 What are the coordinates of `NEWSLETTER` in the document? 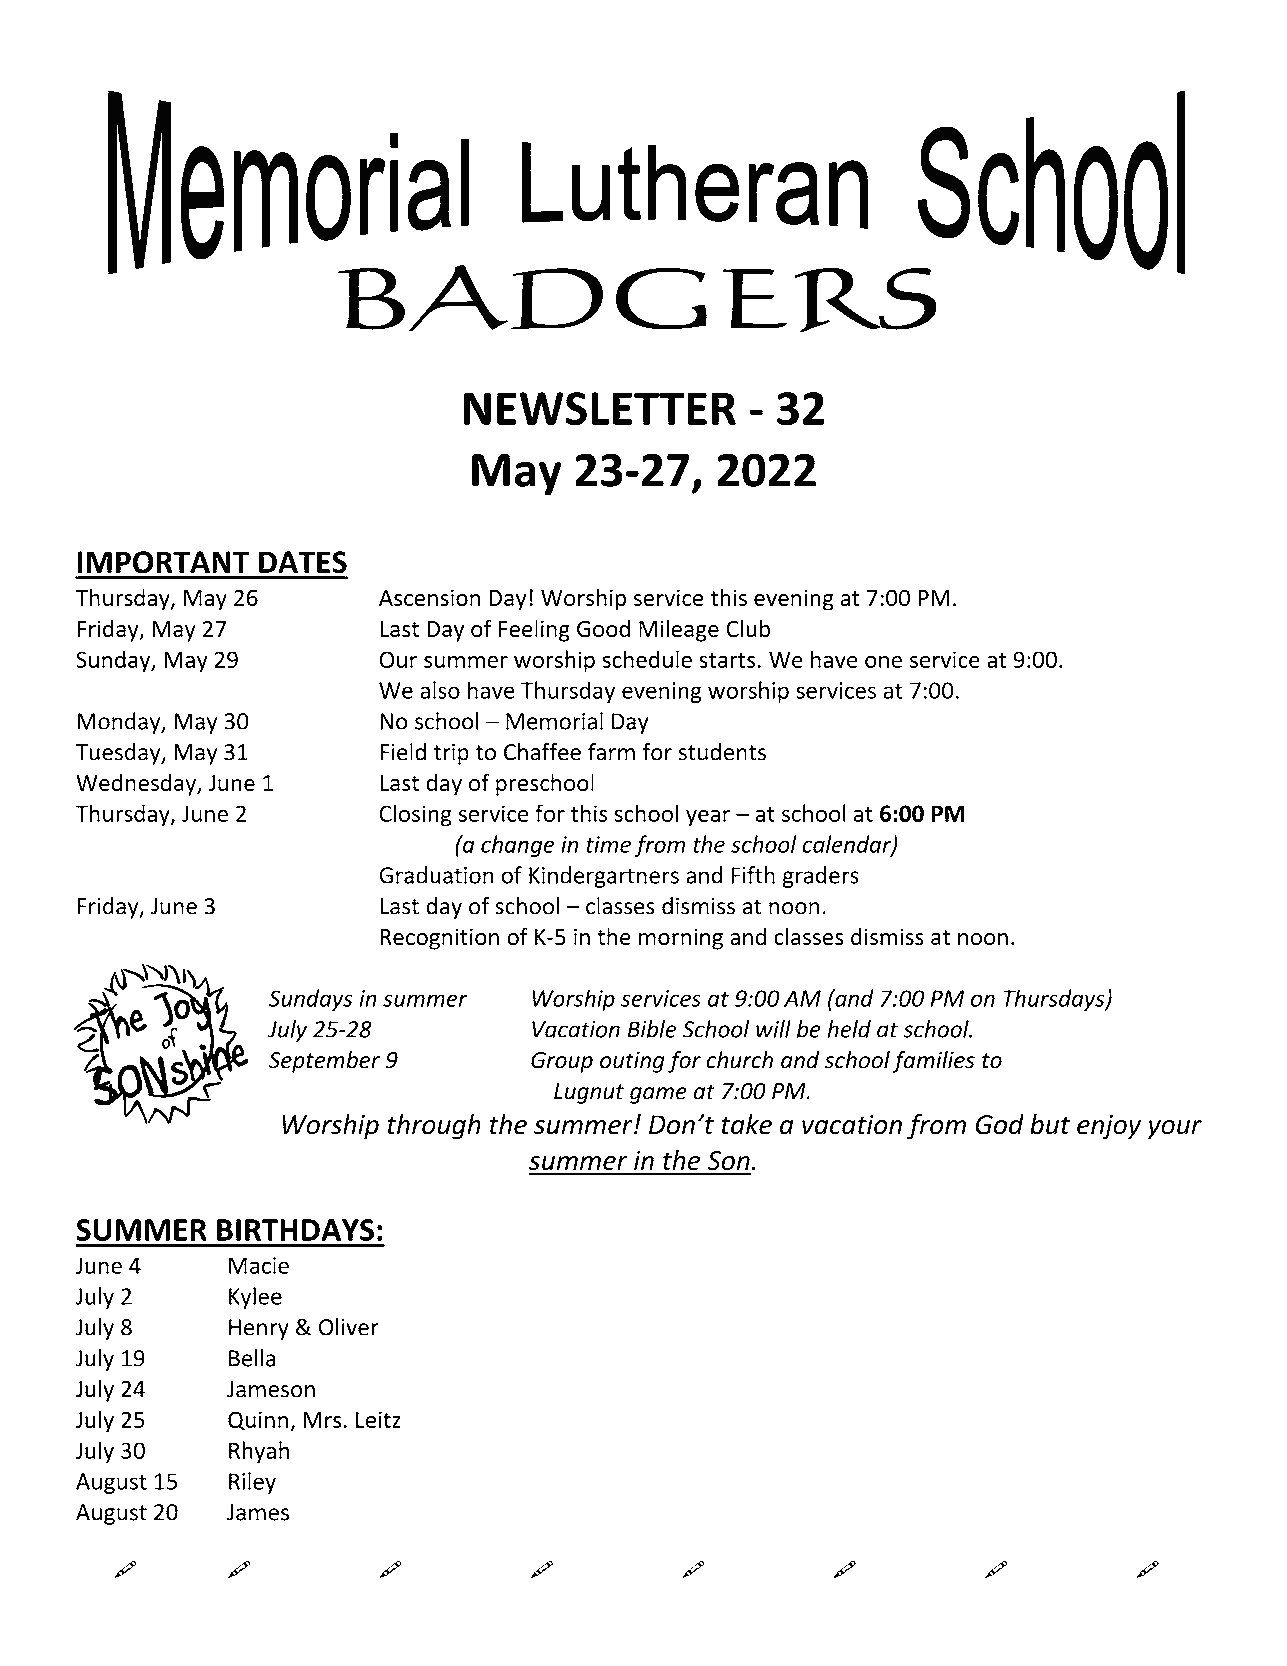 It's located at (600, 409).
